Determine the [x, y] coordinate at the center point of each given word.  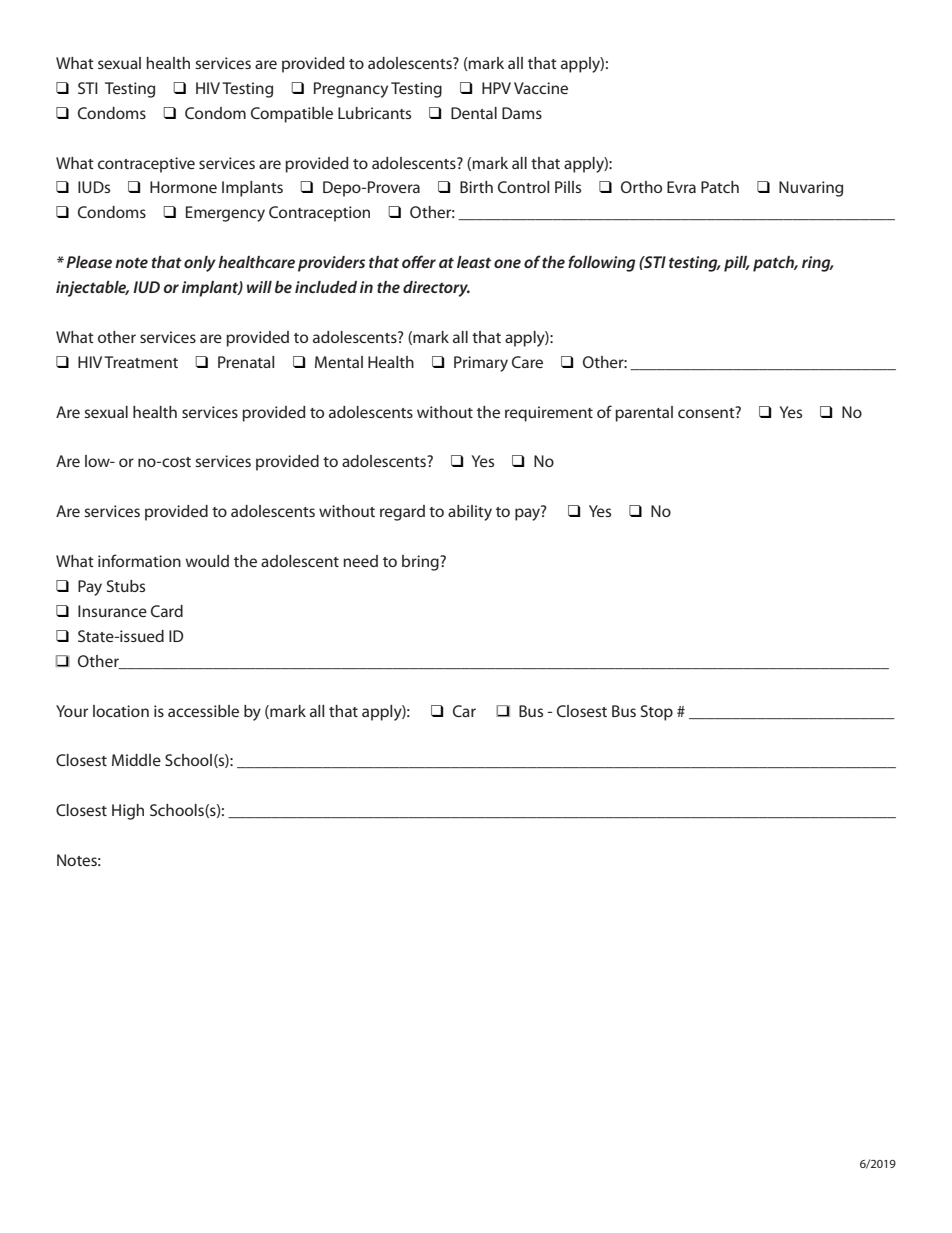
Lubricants [374, 113]
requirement [549, 414]
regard [402, 513]
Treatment [141, 362]
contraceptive [146, 165]
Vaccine [541, 88]
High [128, 812]
